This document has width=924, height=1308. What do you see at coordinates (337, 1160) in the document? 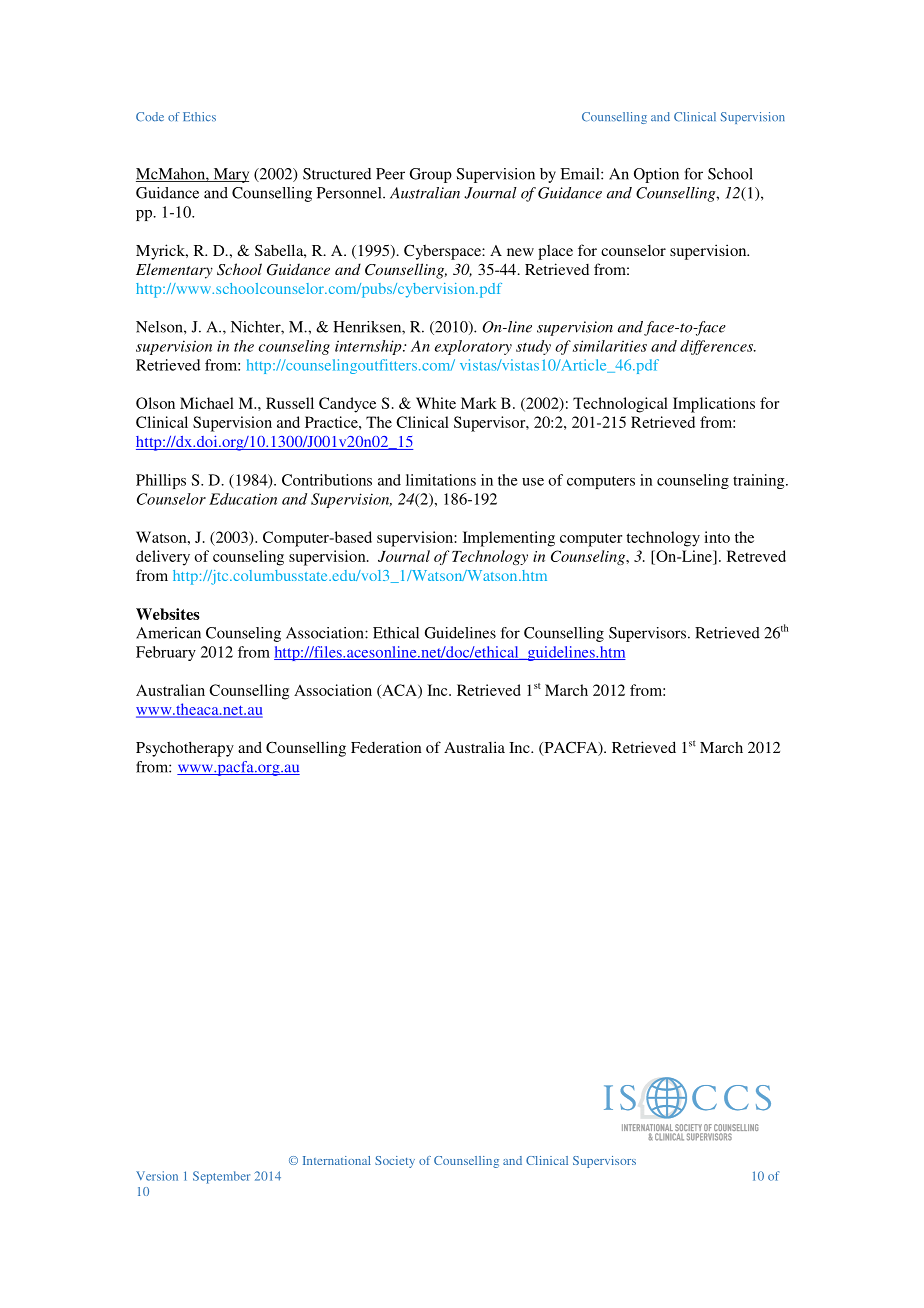
I see `International` at bounding box center [337, 1160].
